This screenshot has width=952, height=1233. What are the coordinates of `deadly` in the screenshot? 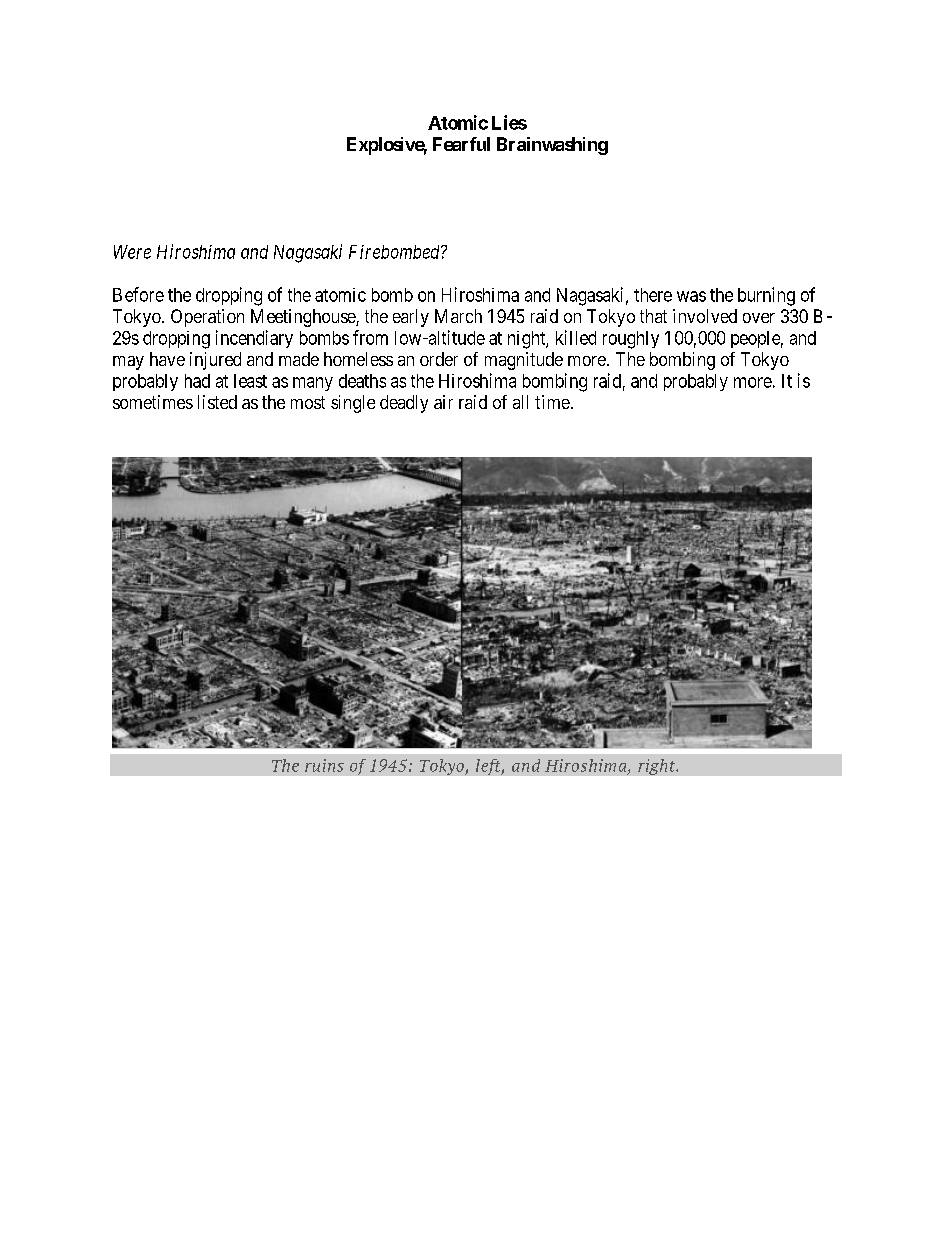 It's located at (404, 404).
